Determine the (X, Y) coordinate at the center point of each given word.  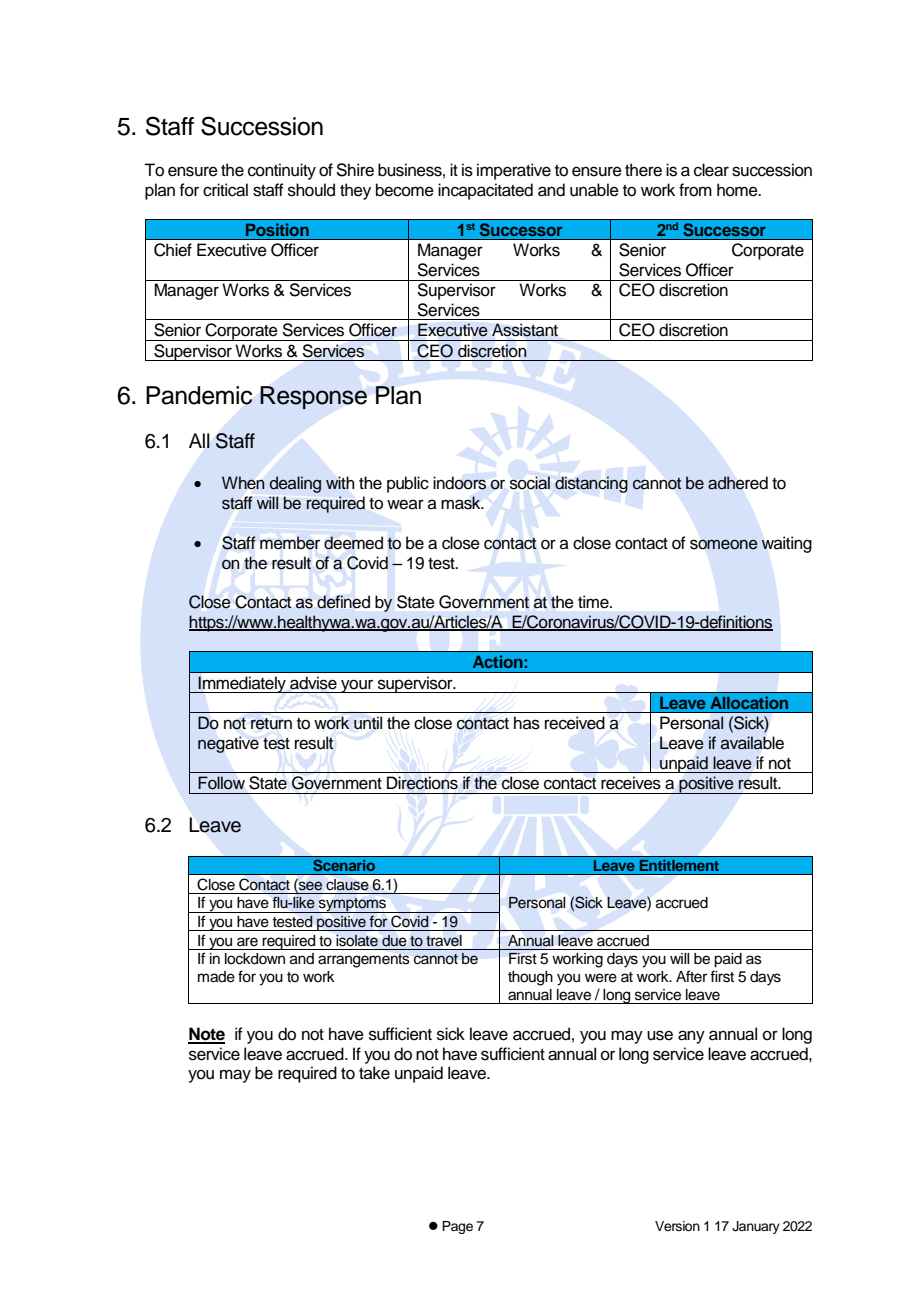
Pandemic (199, 395)
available (752, 743)
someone (724, 544)
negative (228, 744)
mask (462, 503)
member (290, 543)
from (695, 190)
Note (206, 1035)
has (527, 723)
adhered (738, 483)
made (216, 977)
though (530, 978)
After (691, 976)
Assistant (525, 330)
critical (225, 190)
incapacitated (485, 191)
